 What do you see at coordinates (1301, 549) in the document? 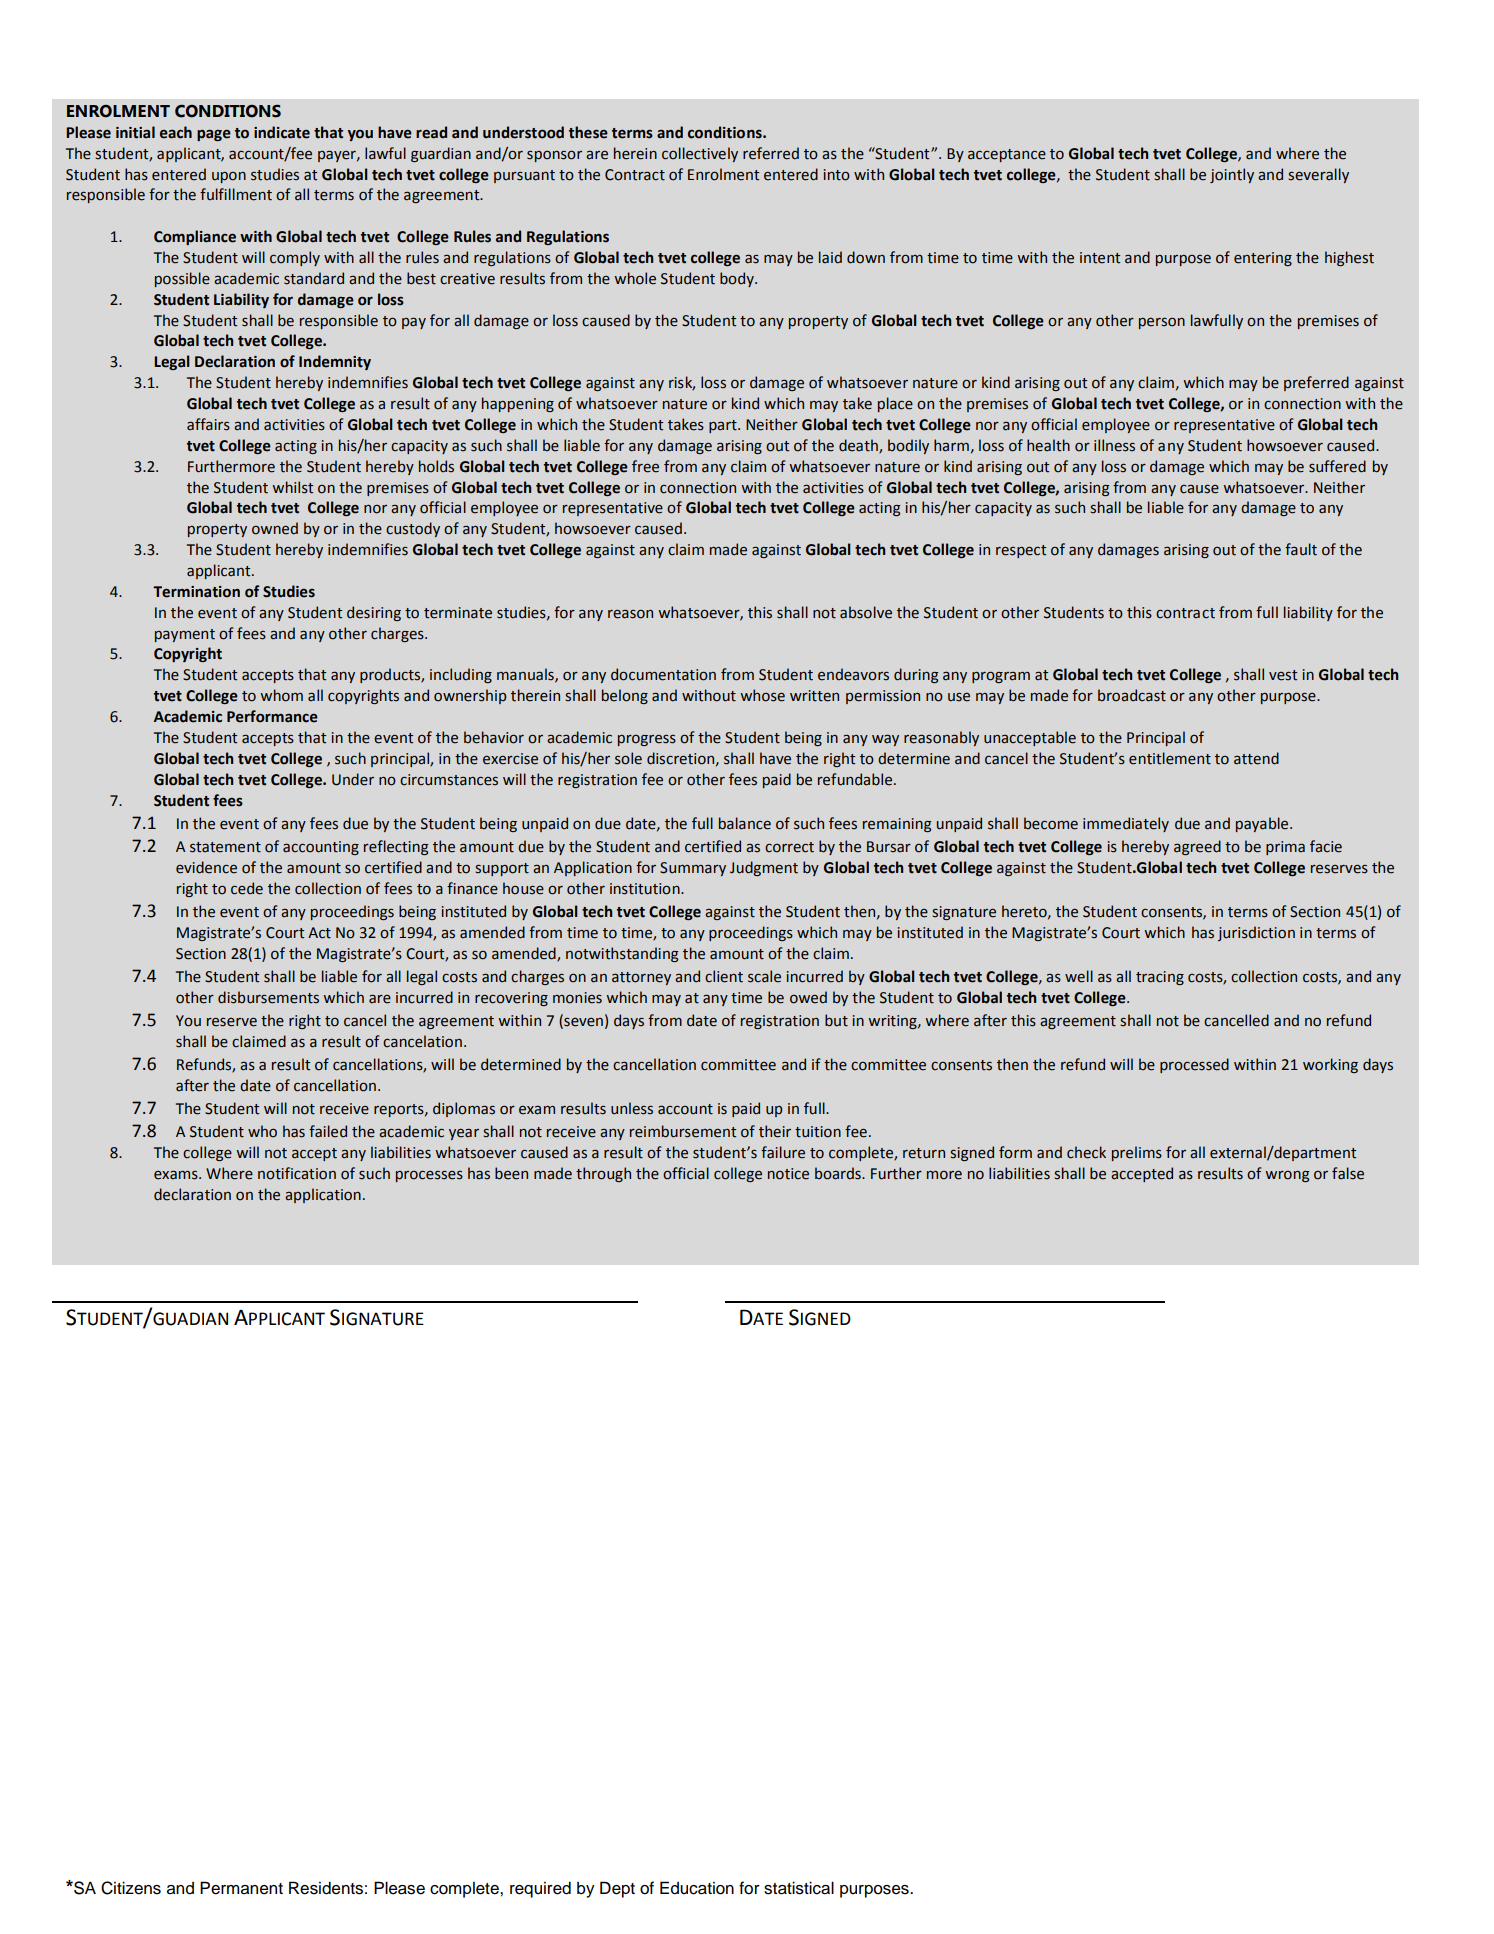
I see `fault` at bounding box center [1301, 549].
